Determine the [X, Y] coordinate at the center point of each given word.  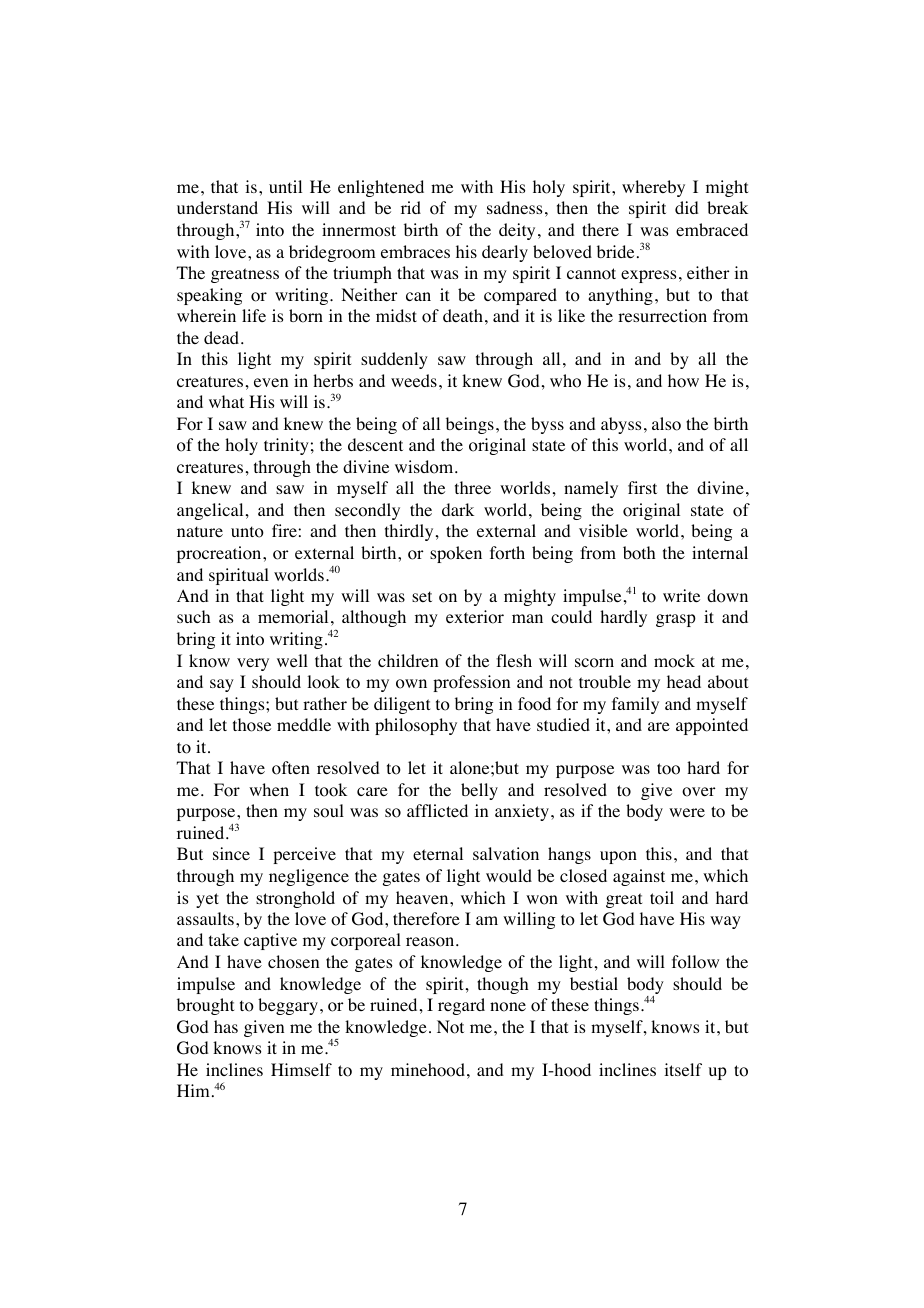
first [642, 487]
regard [461, 1006]
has [226, 1026]
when [269, 789]
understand [217, 207]
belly [479, 791]
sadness [514, 207]
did [686, 207]
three [473, 487]
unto [247, 532]
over [698, 792]
